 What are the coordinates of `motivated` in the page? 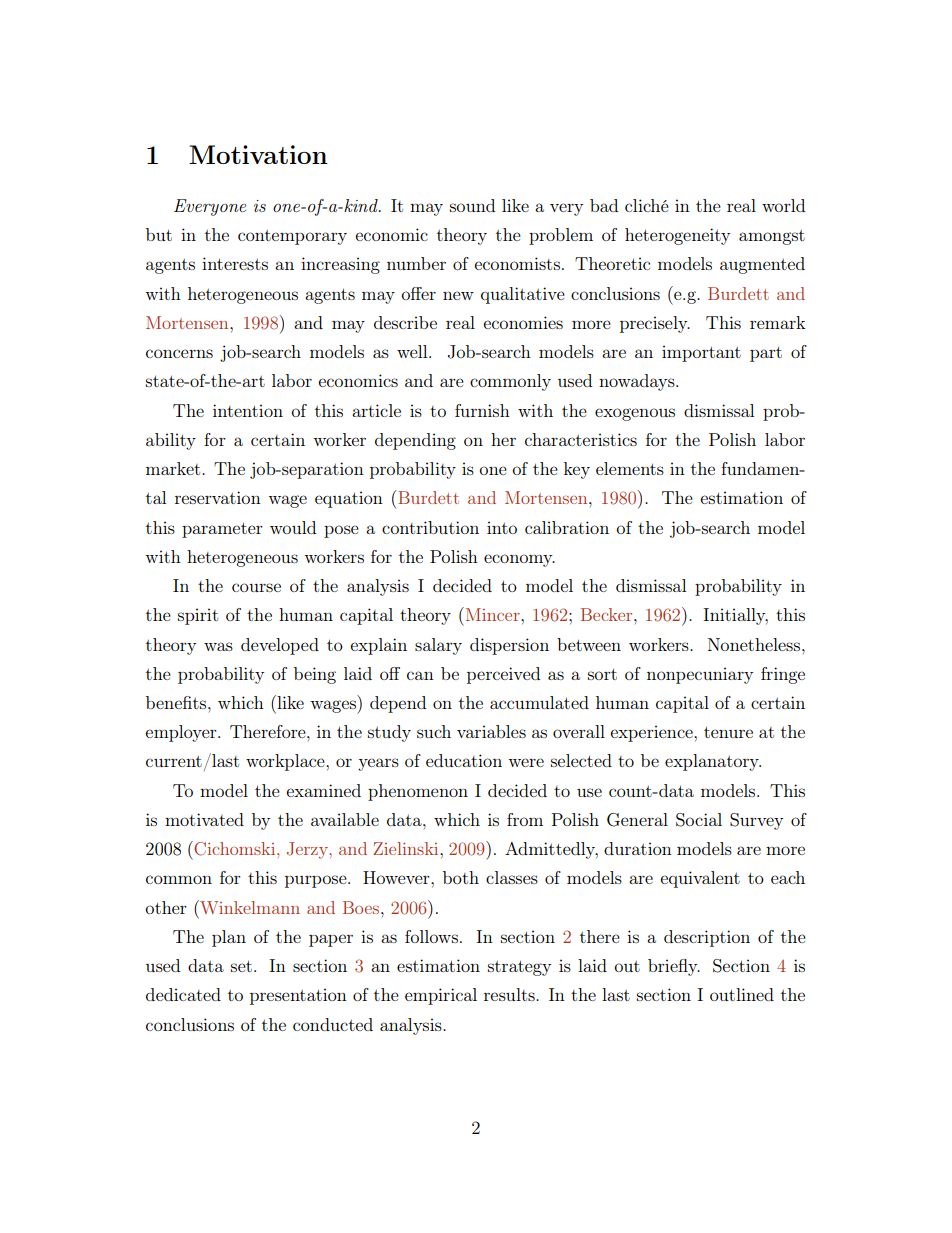 It's located at (204, 819).
